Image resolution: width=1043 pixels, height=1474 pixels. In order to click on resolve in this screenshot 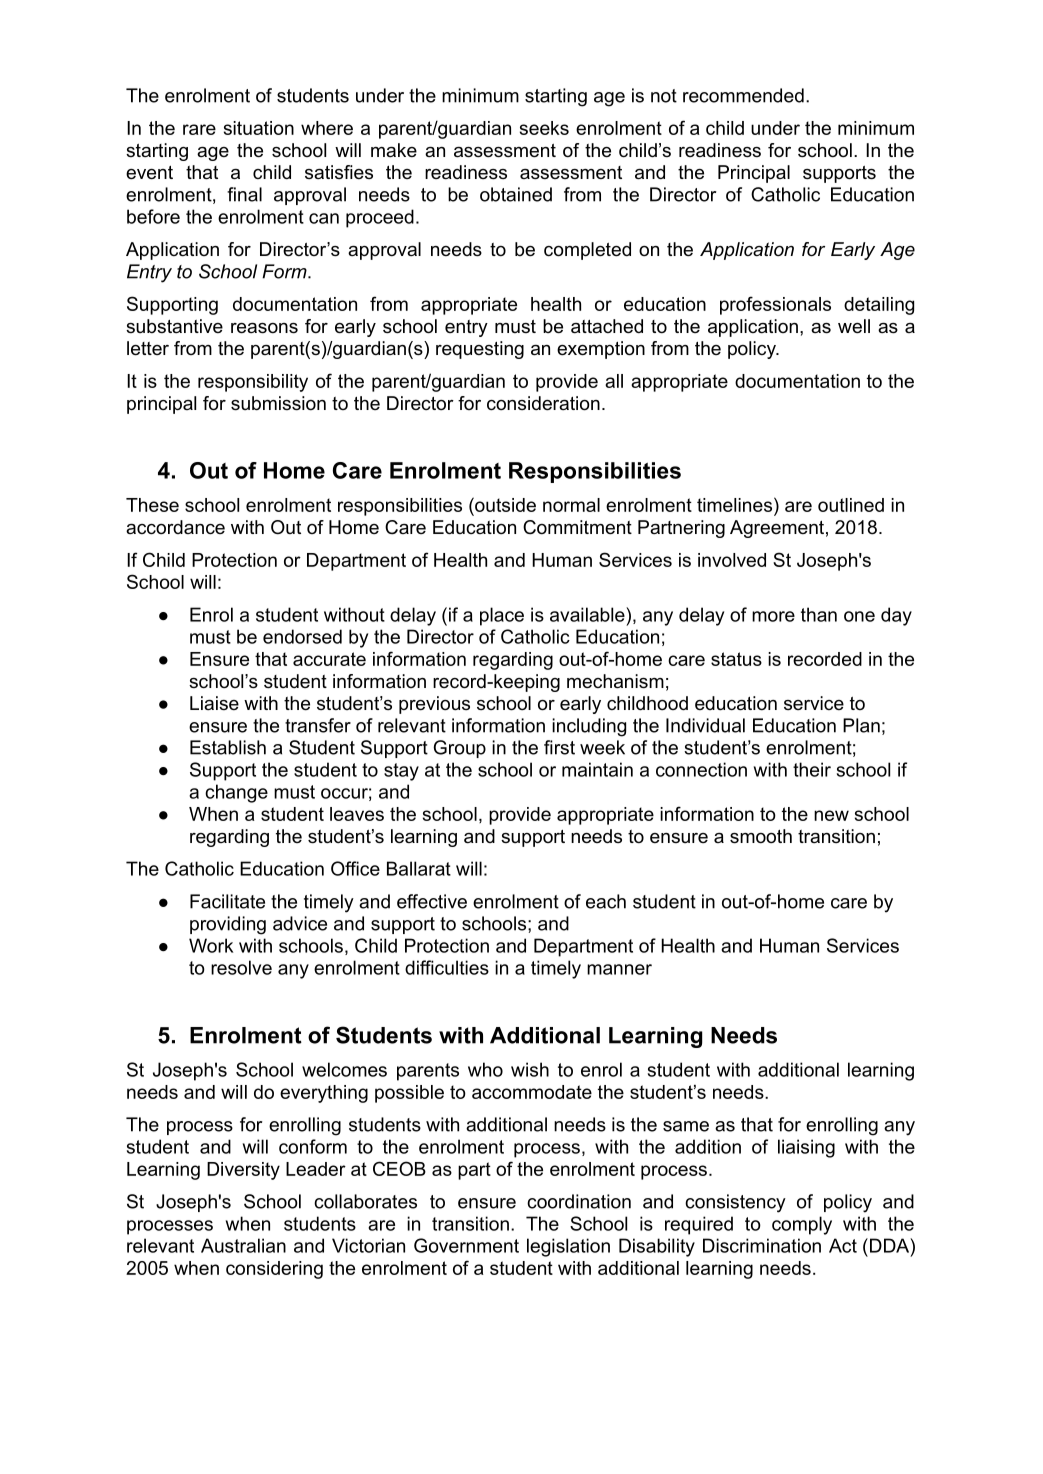, I will do `click(241, 967)`.
